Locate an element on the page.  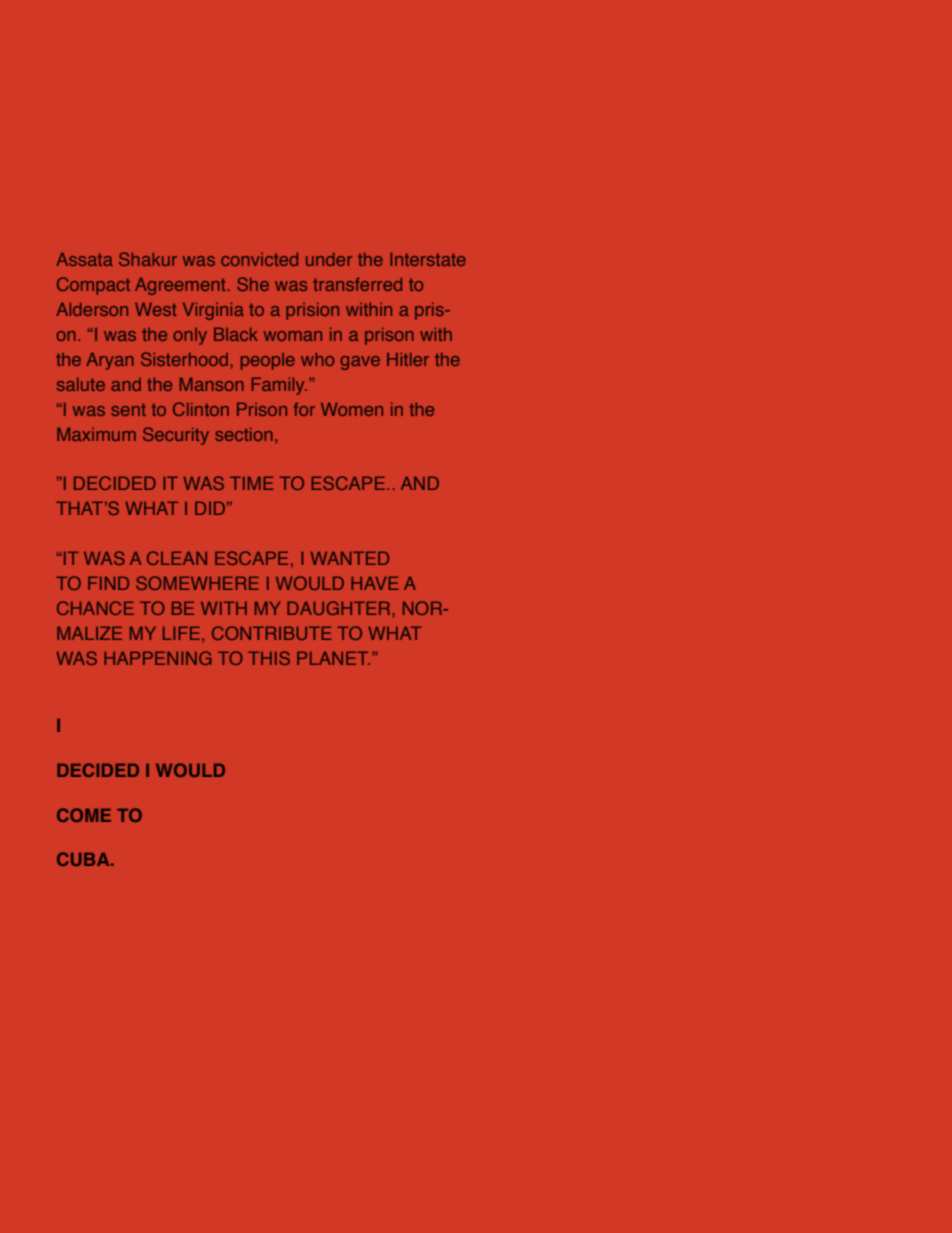
TIME is located at coordinates (252, 483).
